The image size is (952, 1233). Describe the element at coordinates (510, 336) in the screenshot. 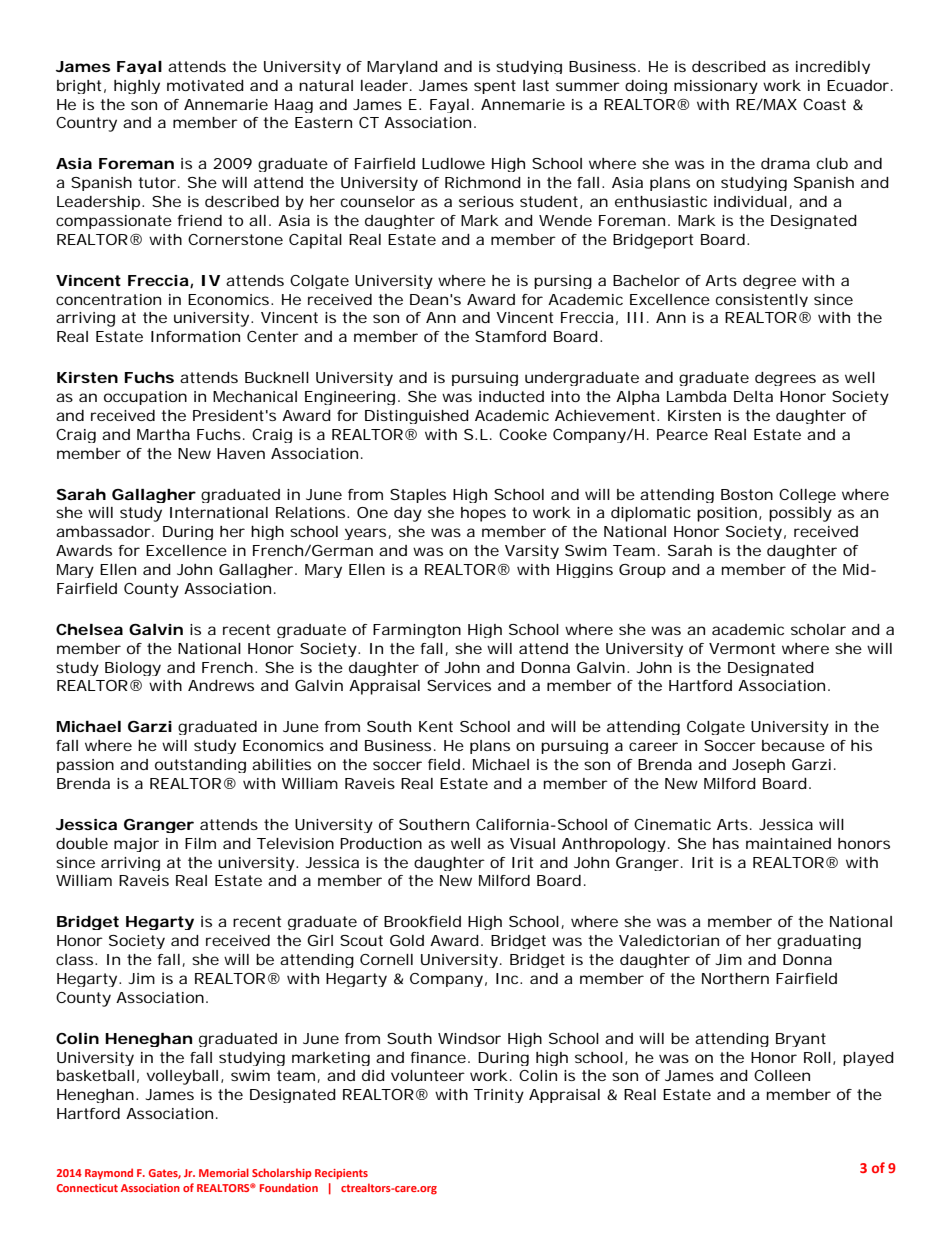

I see `Stamford` at that location.
